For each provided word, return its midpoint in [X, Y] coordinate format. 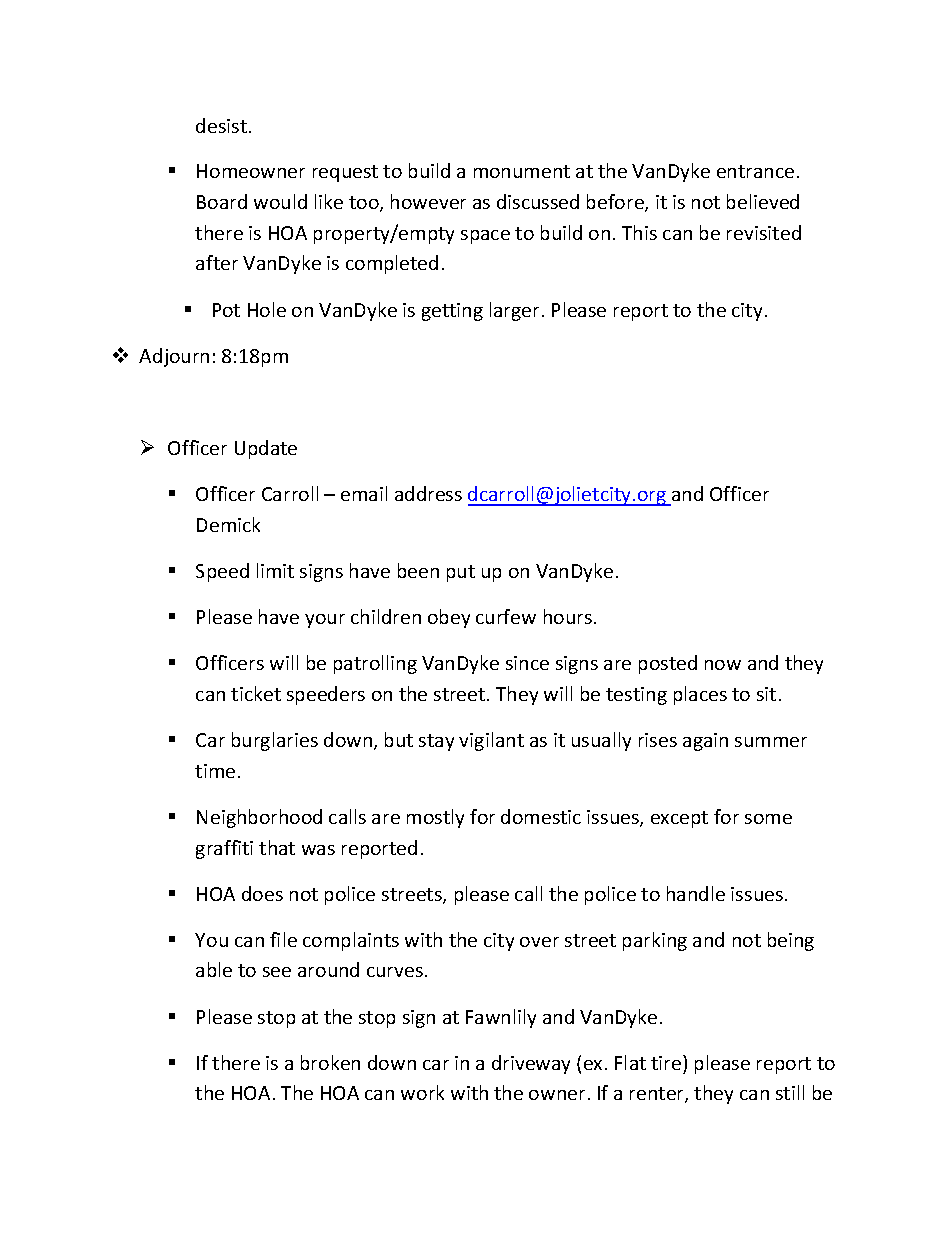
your [325, 621]
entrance [755, 171]
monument [522, 171]
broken [330, 1062]
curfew [506, 616]
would [280, 201]
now [723, 665]
